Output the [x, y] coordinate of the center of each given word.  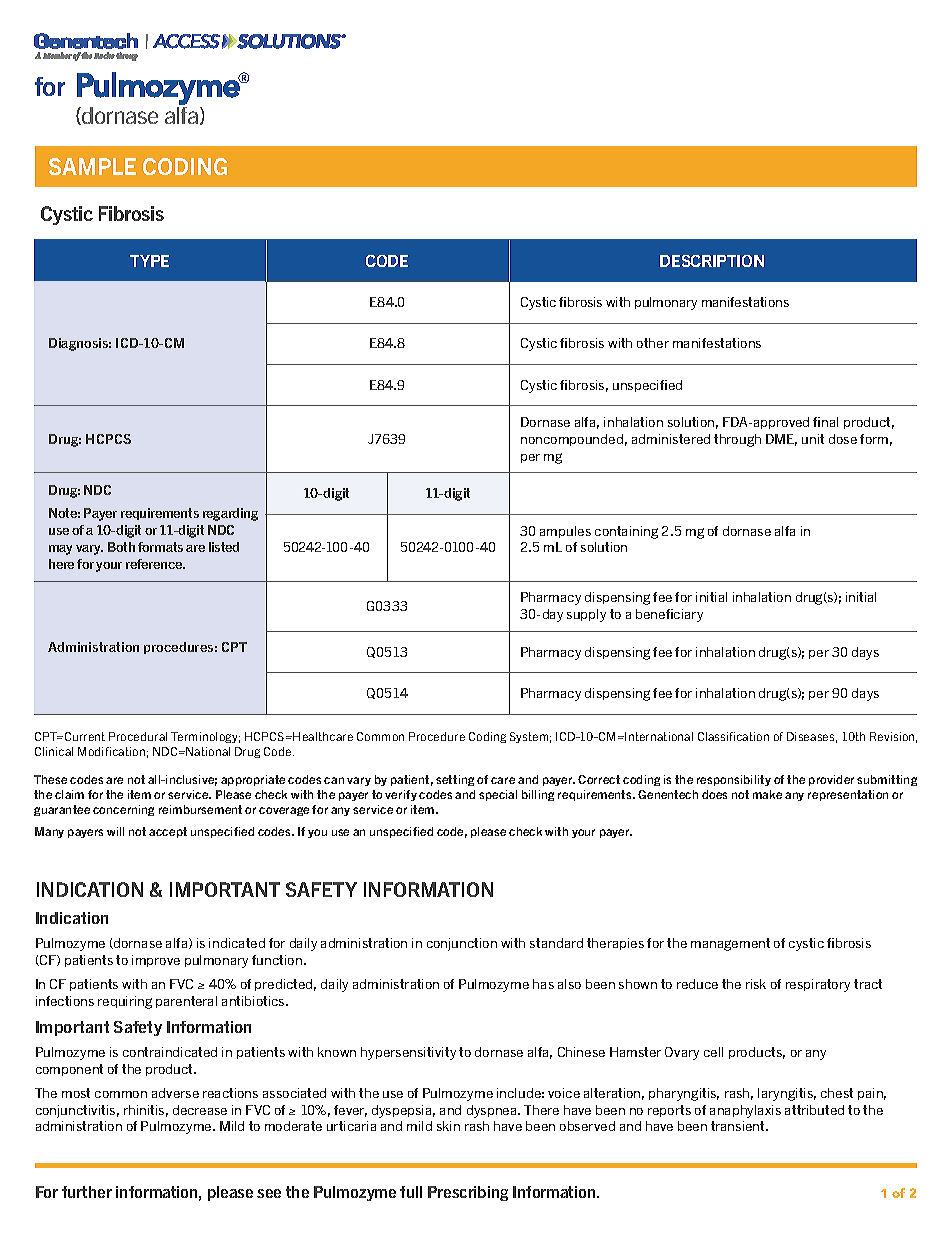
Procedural [138, 736]
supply [586, 615]
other [653, 343]
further [87, 1192]
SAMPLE [92, 166]
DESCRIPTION [712, 261]
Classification [733, 736]
